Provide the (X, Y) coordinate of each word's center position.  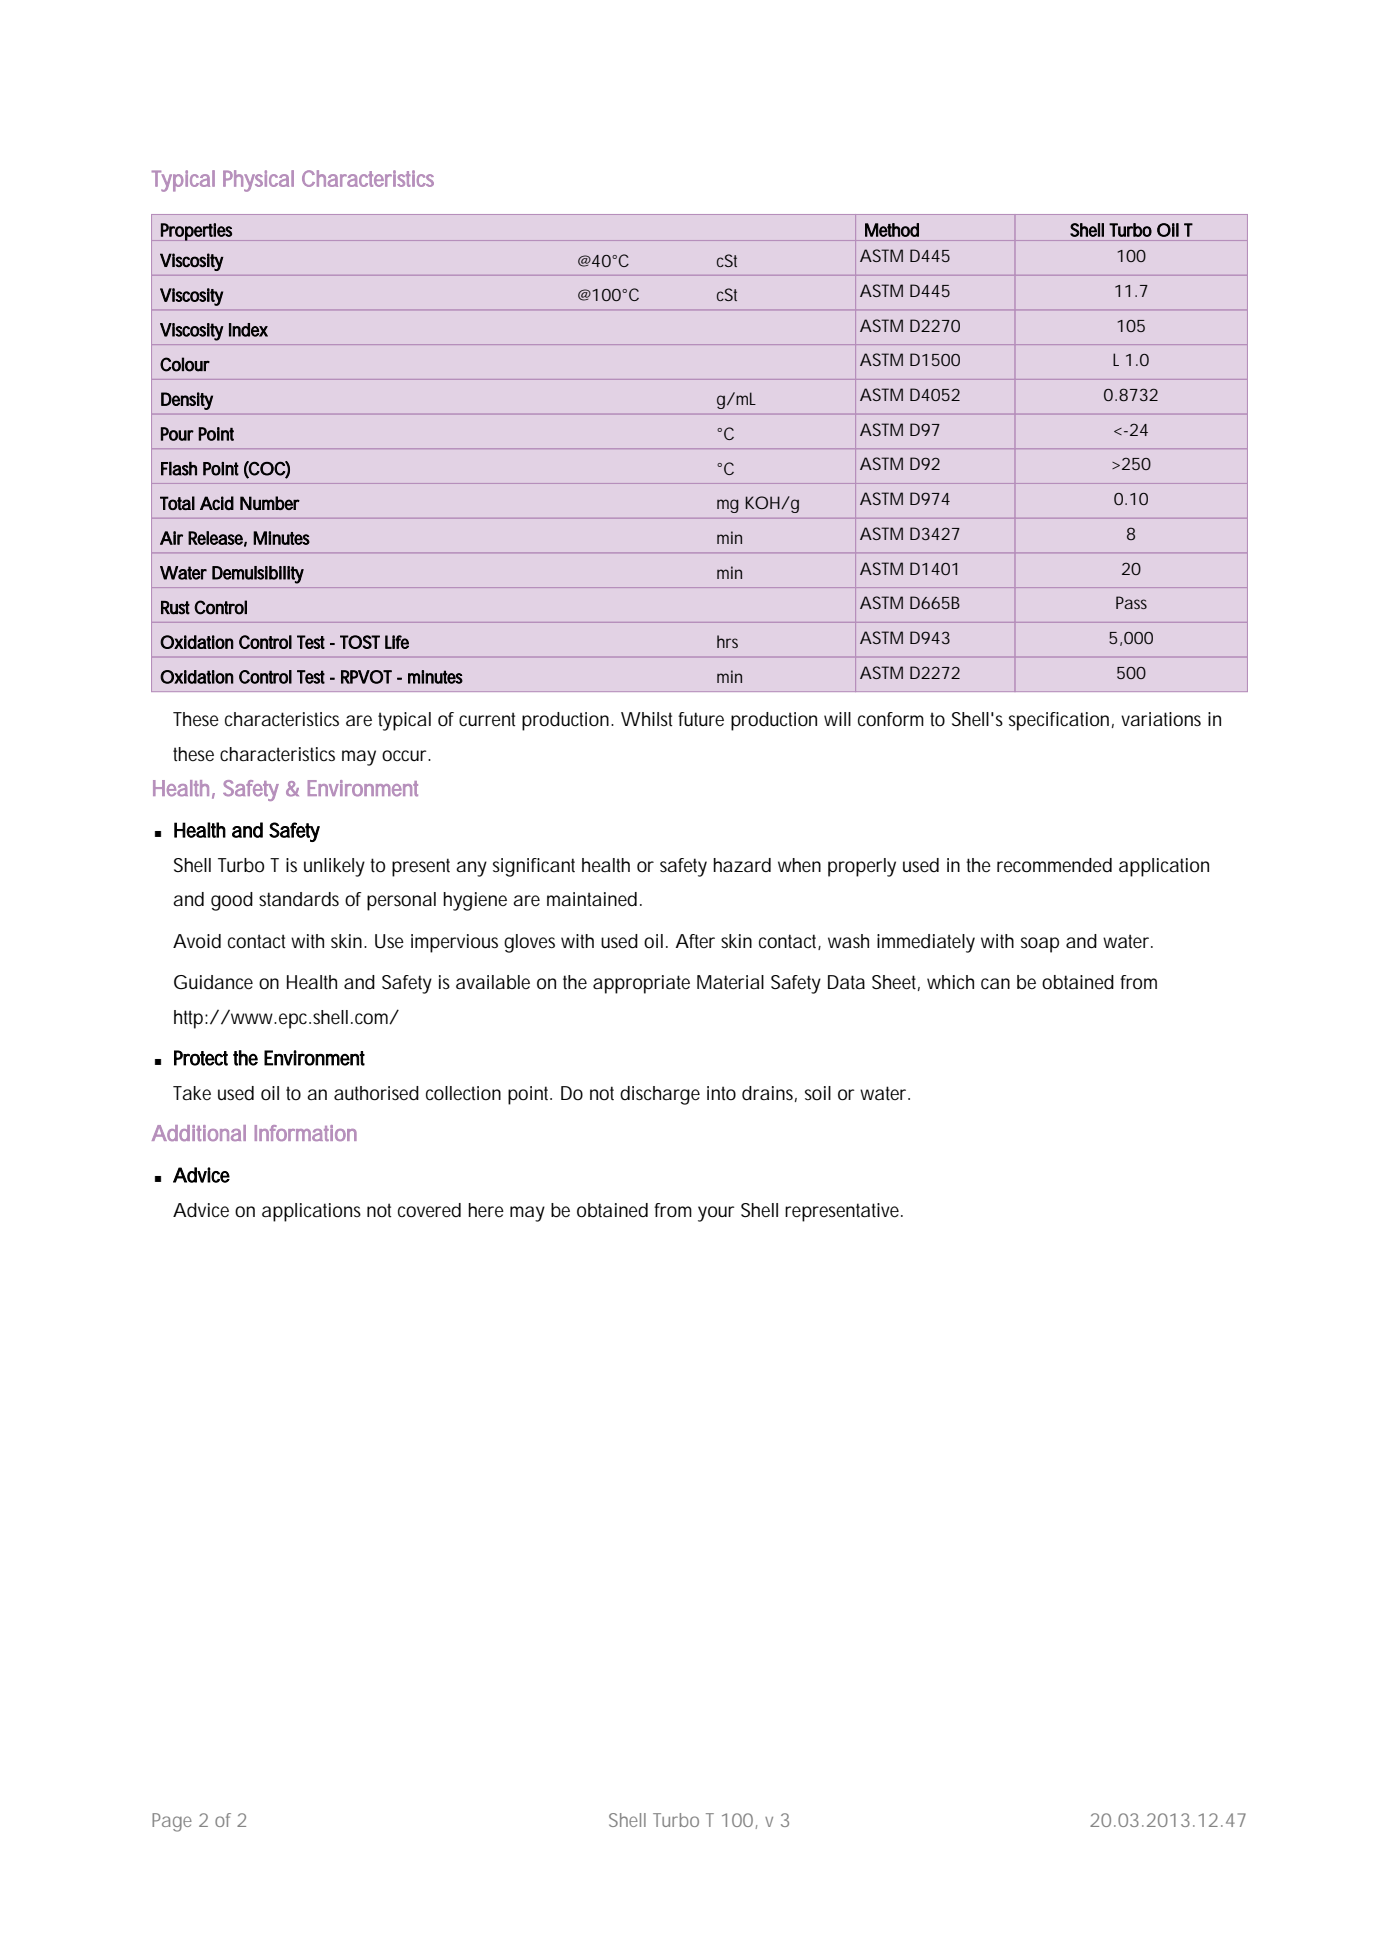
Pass (1131, 602)
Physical (258, 181)
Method (892, 230)
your (716, 1214)
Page (172, 1822)
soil (818, 1093)
